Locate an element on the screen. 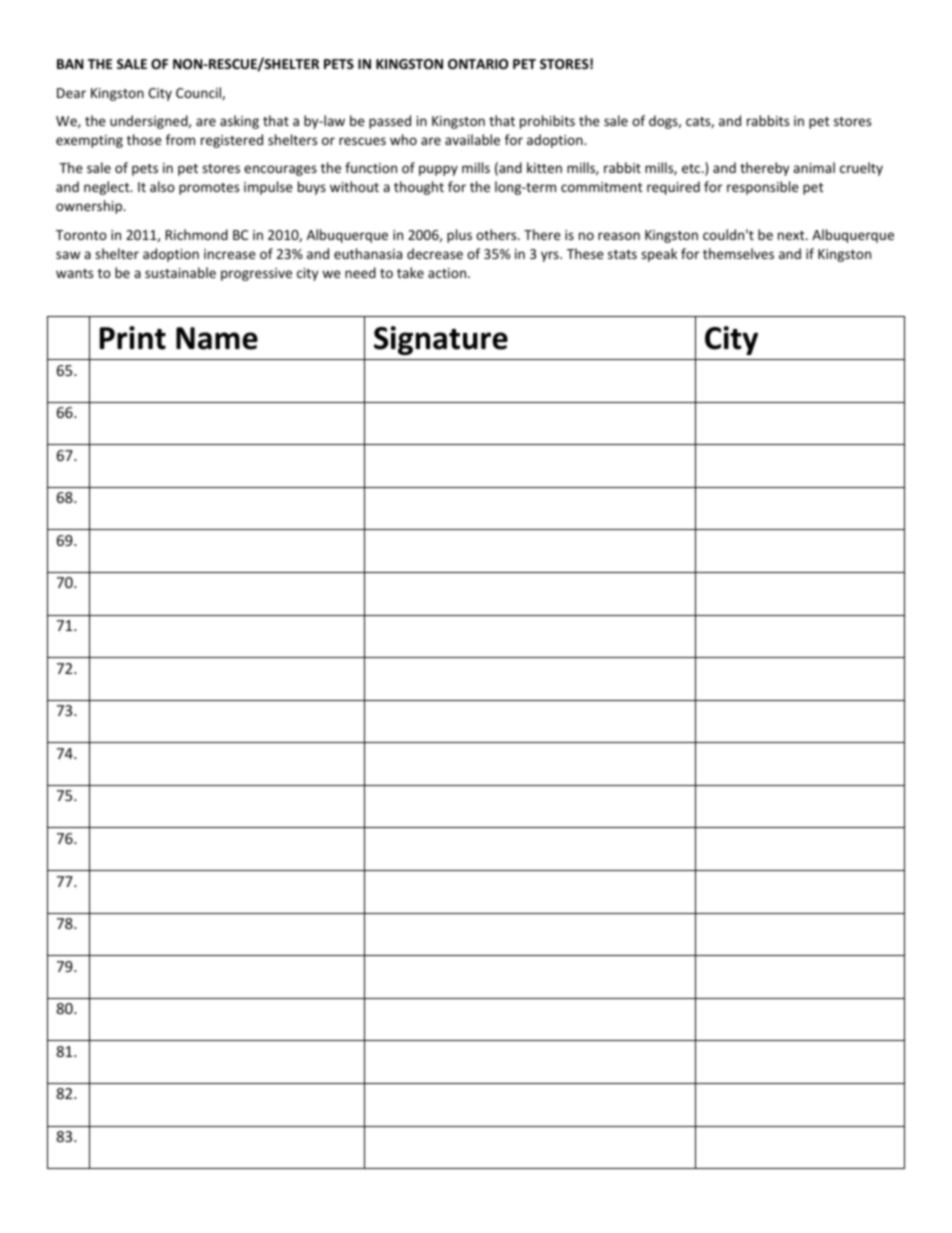 This screenshot has width=952, height=1233. BAN is located at coordinates (70, 64).
